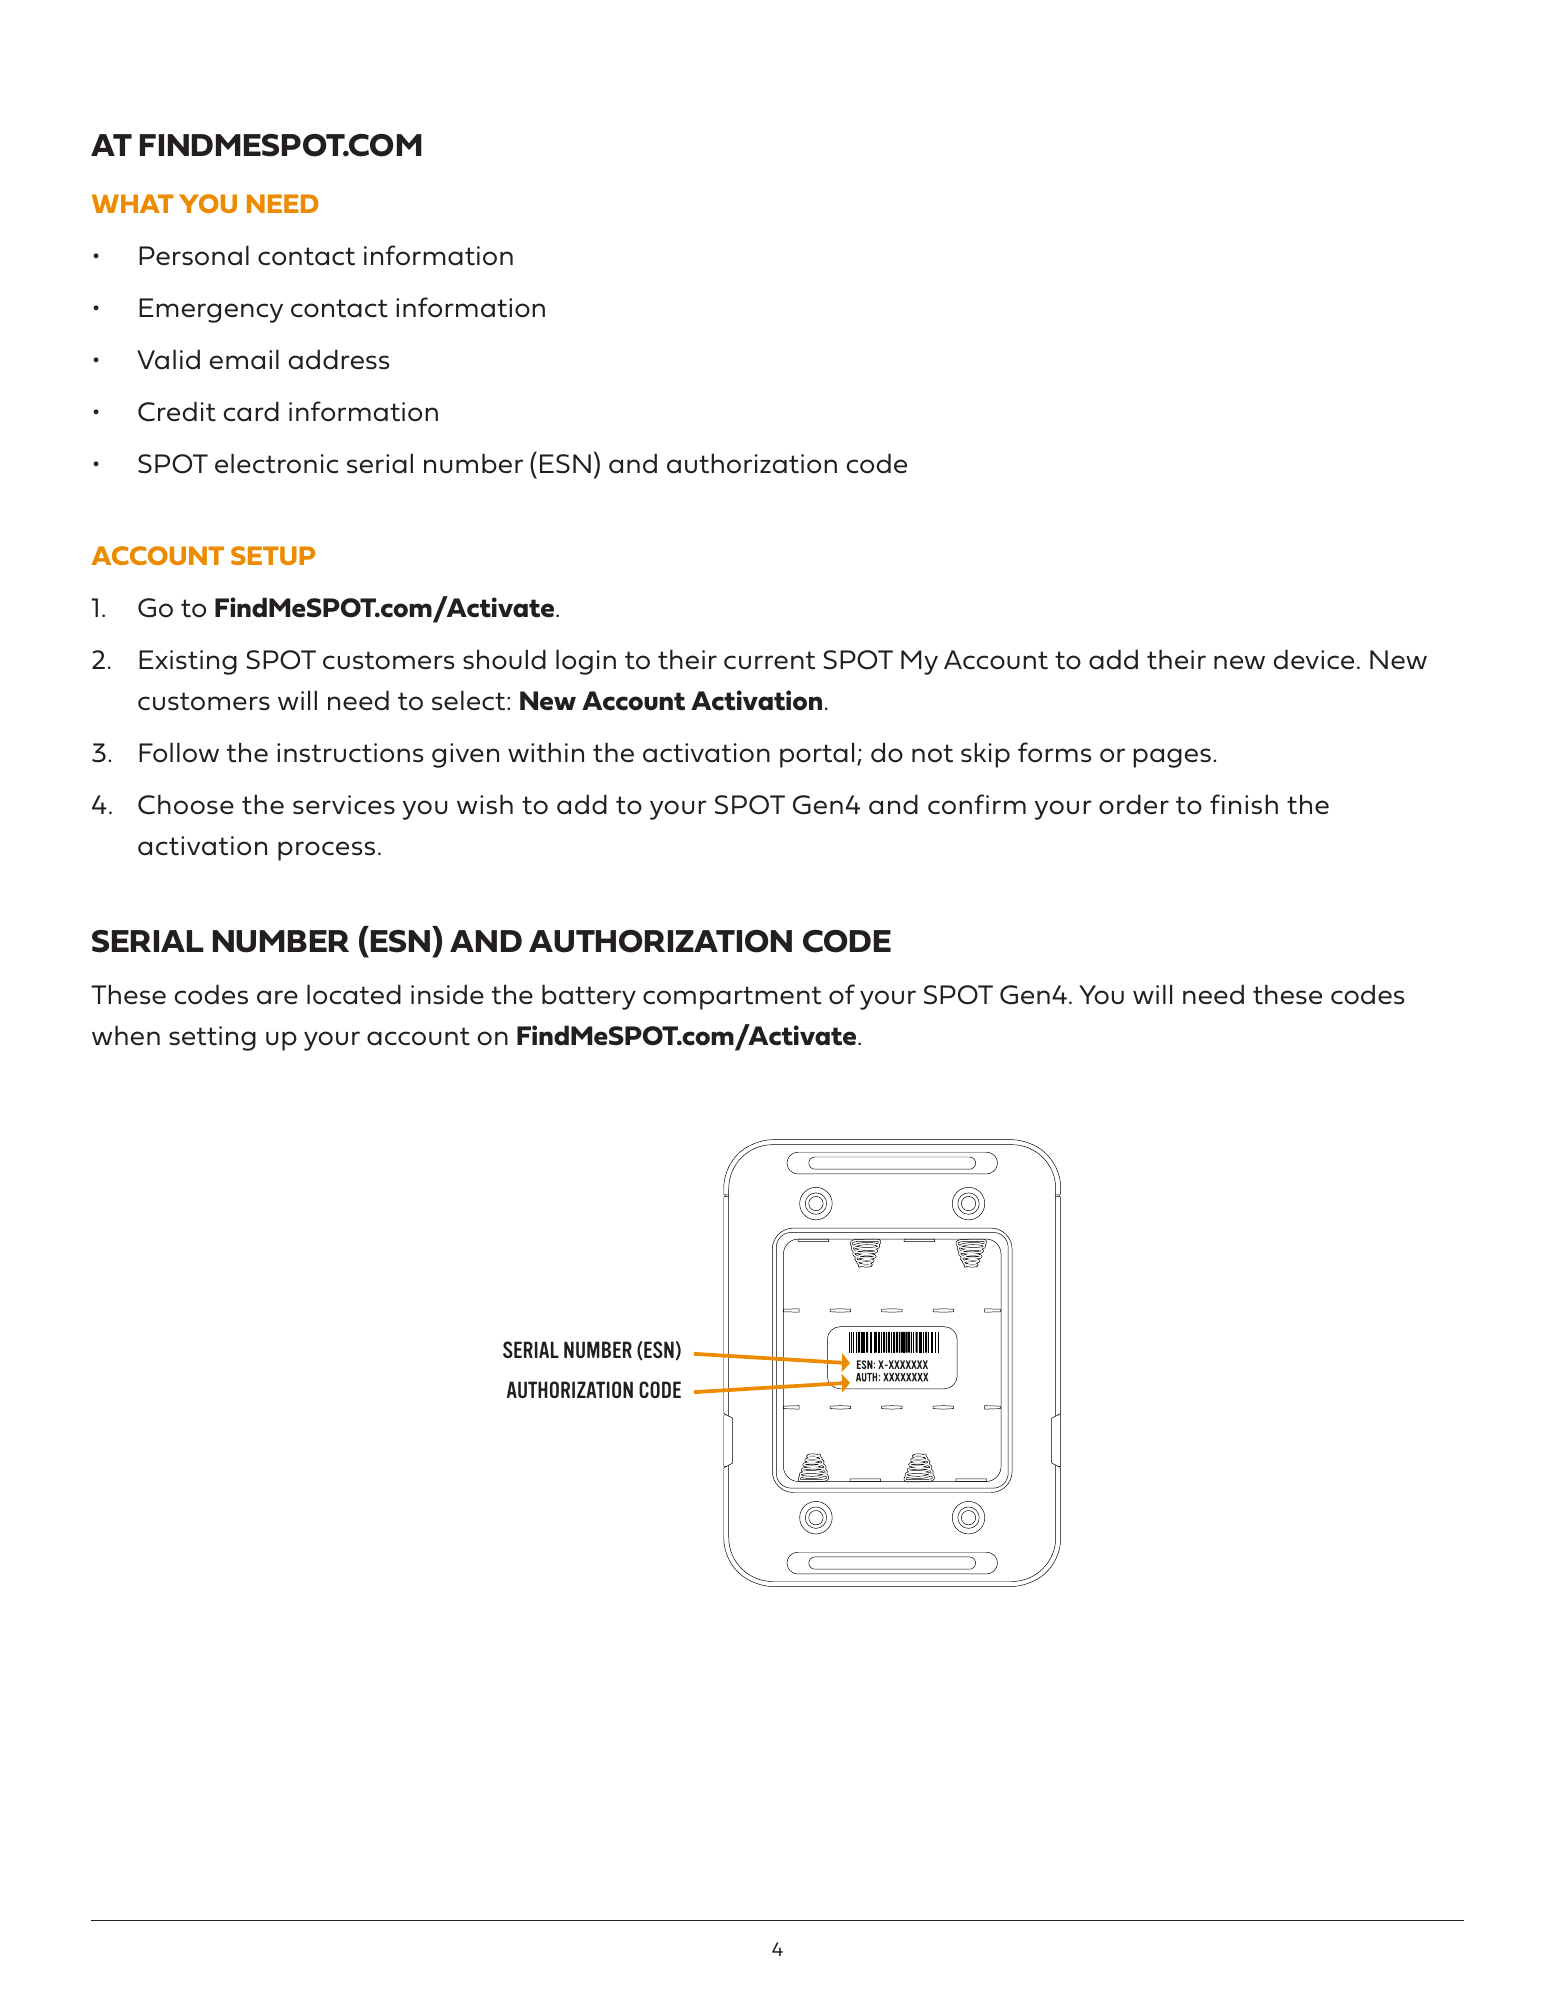 This screenshot has height=2012, width=1555. I want to click on instructions, so click(350, 753).
